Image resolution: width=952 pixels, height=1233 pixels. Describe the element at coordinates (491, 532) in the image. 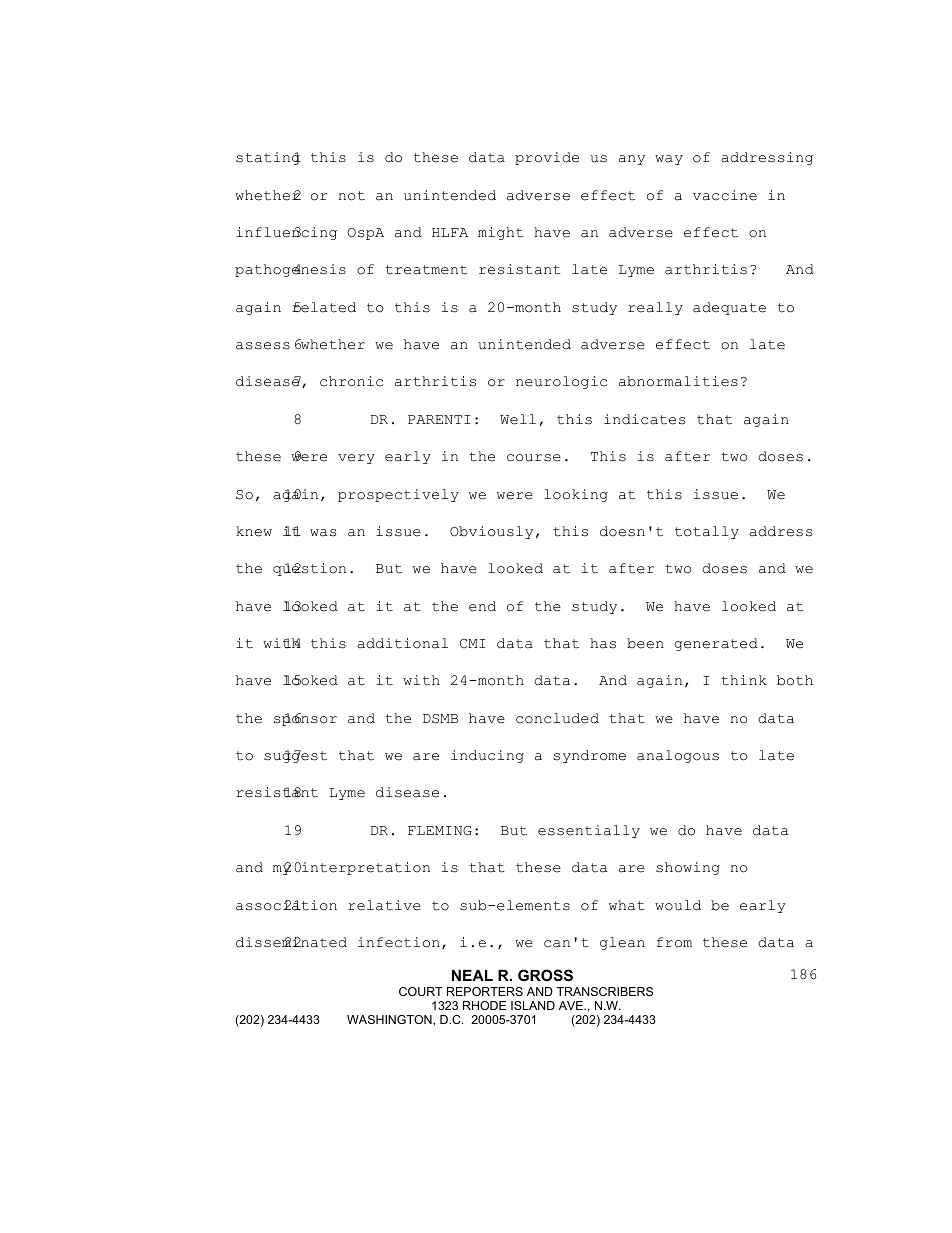

I see `Obviously` at that location.
